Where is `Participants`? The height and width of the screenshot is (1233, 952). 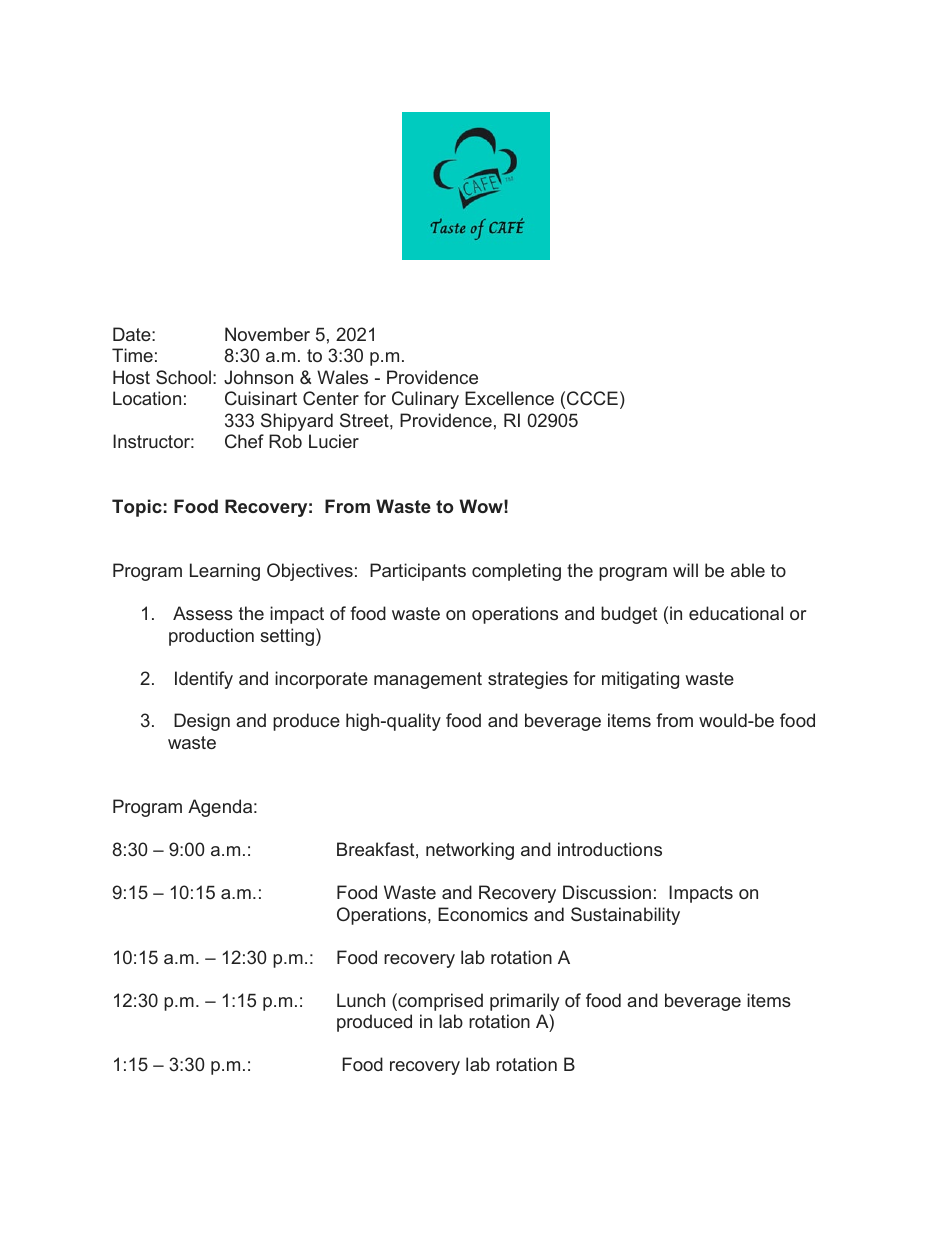 Participants is located at coordinates (418, 572).
